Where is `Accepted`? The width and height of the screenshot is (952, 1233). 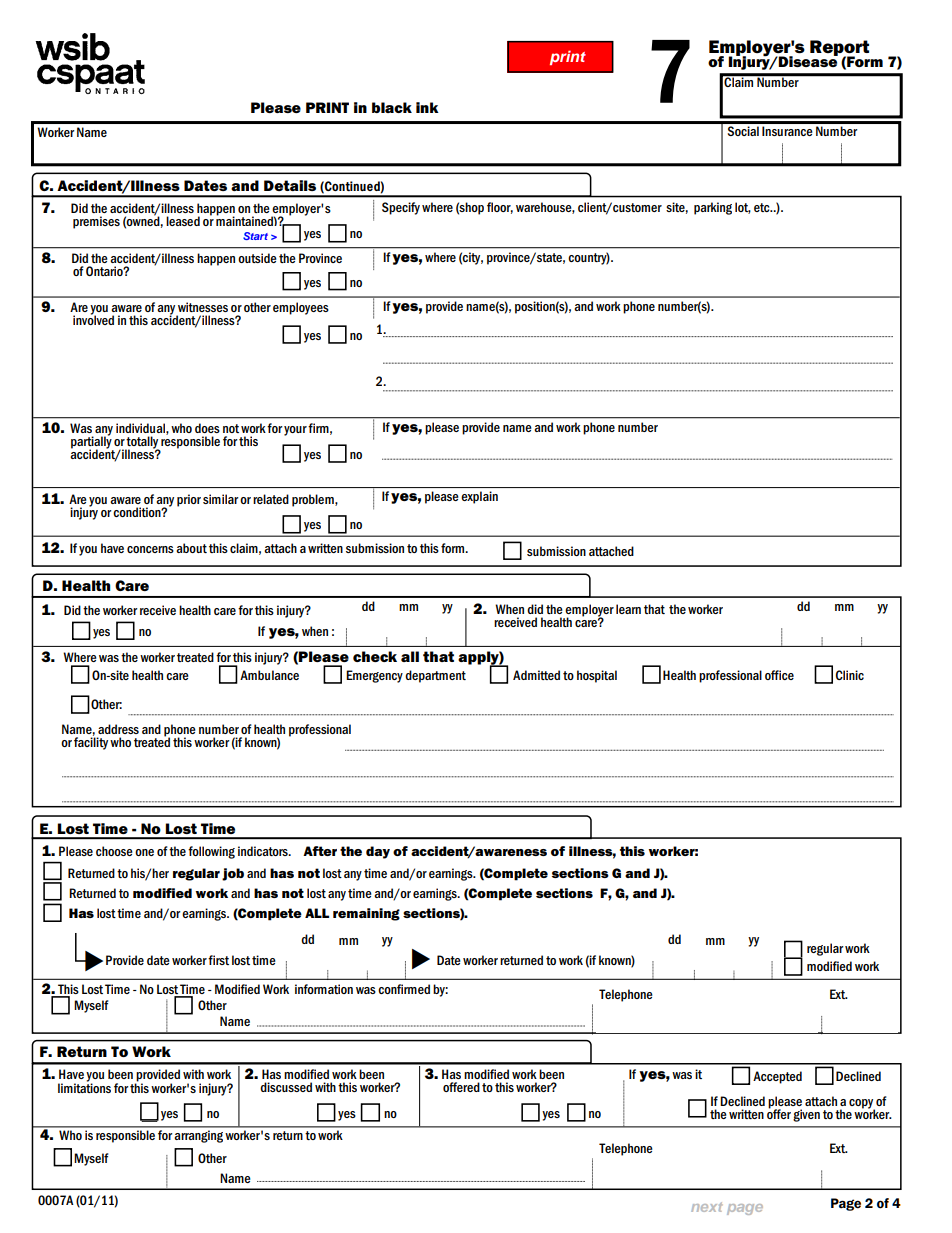
Accepted is located at coordinates (777, 1077).
